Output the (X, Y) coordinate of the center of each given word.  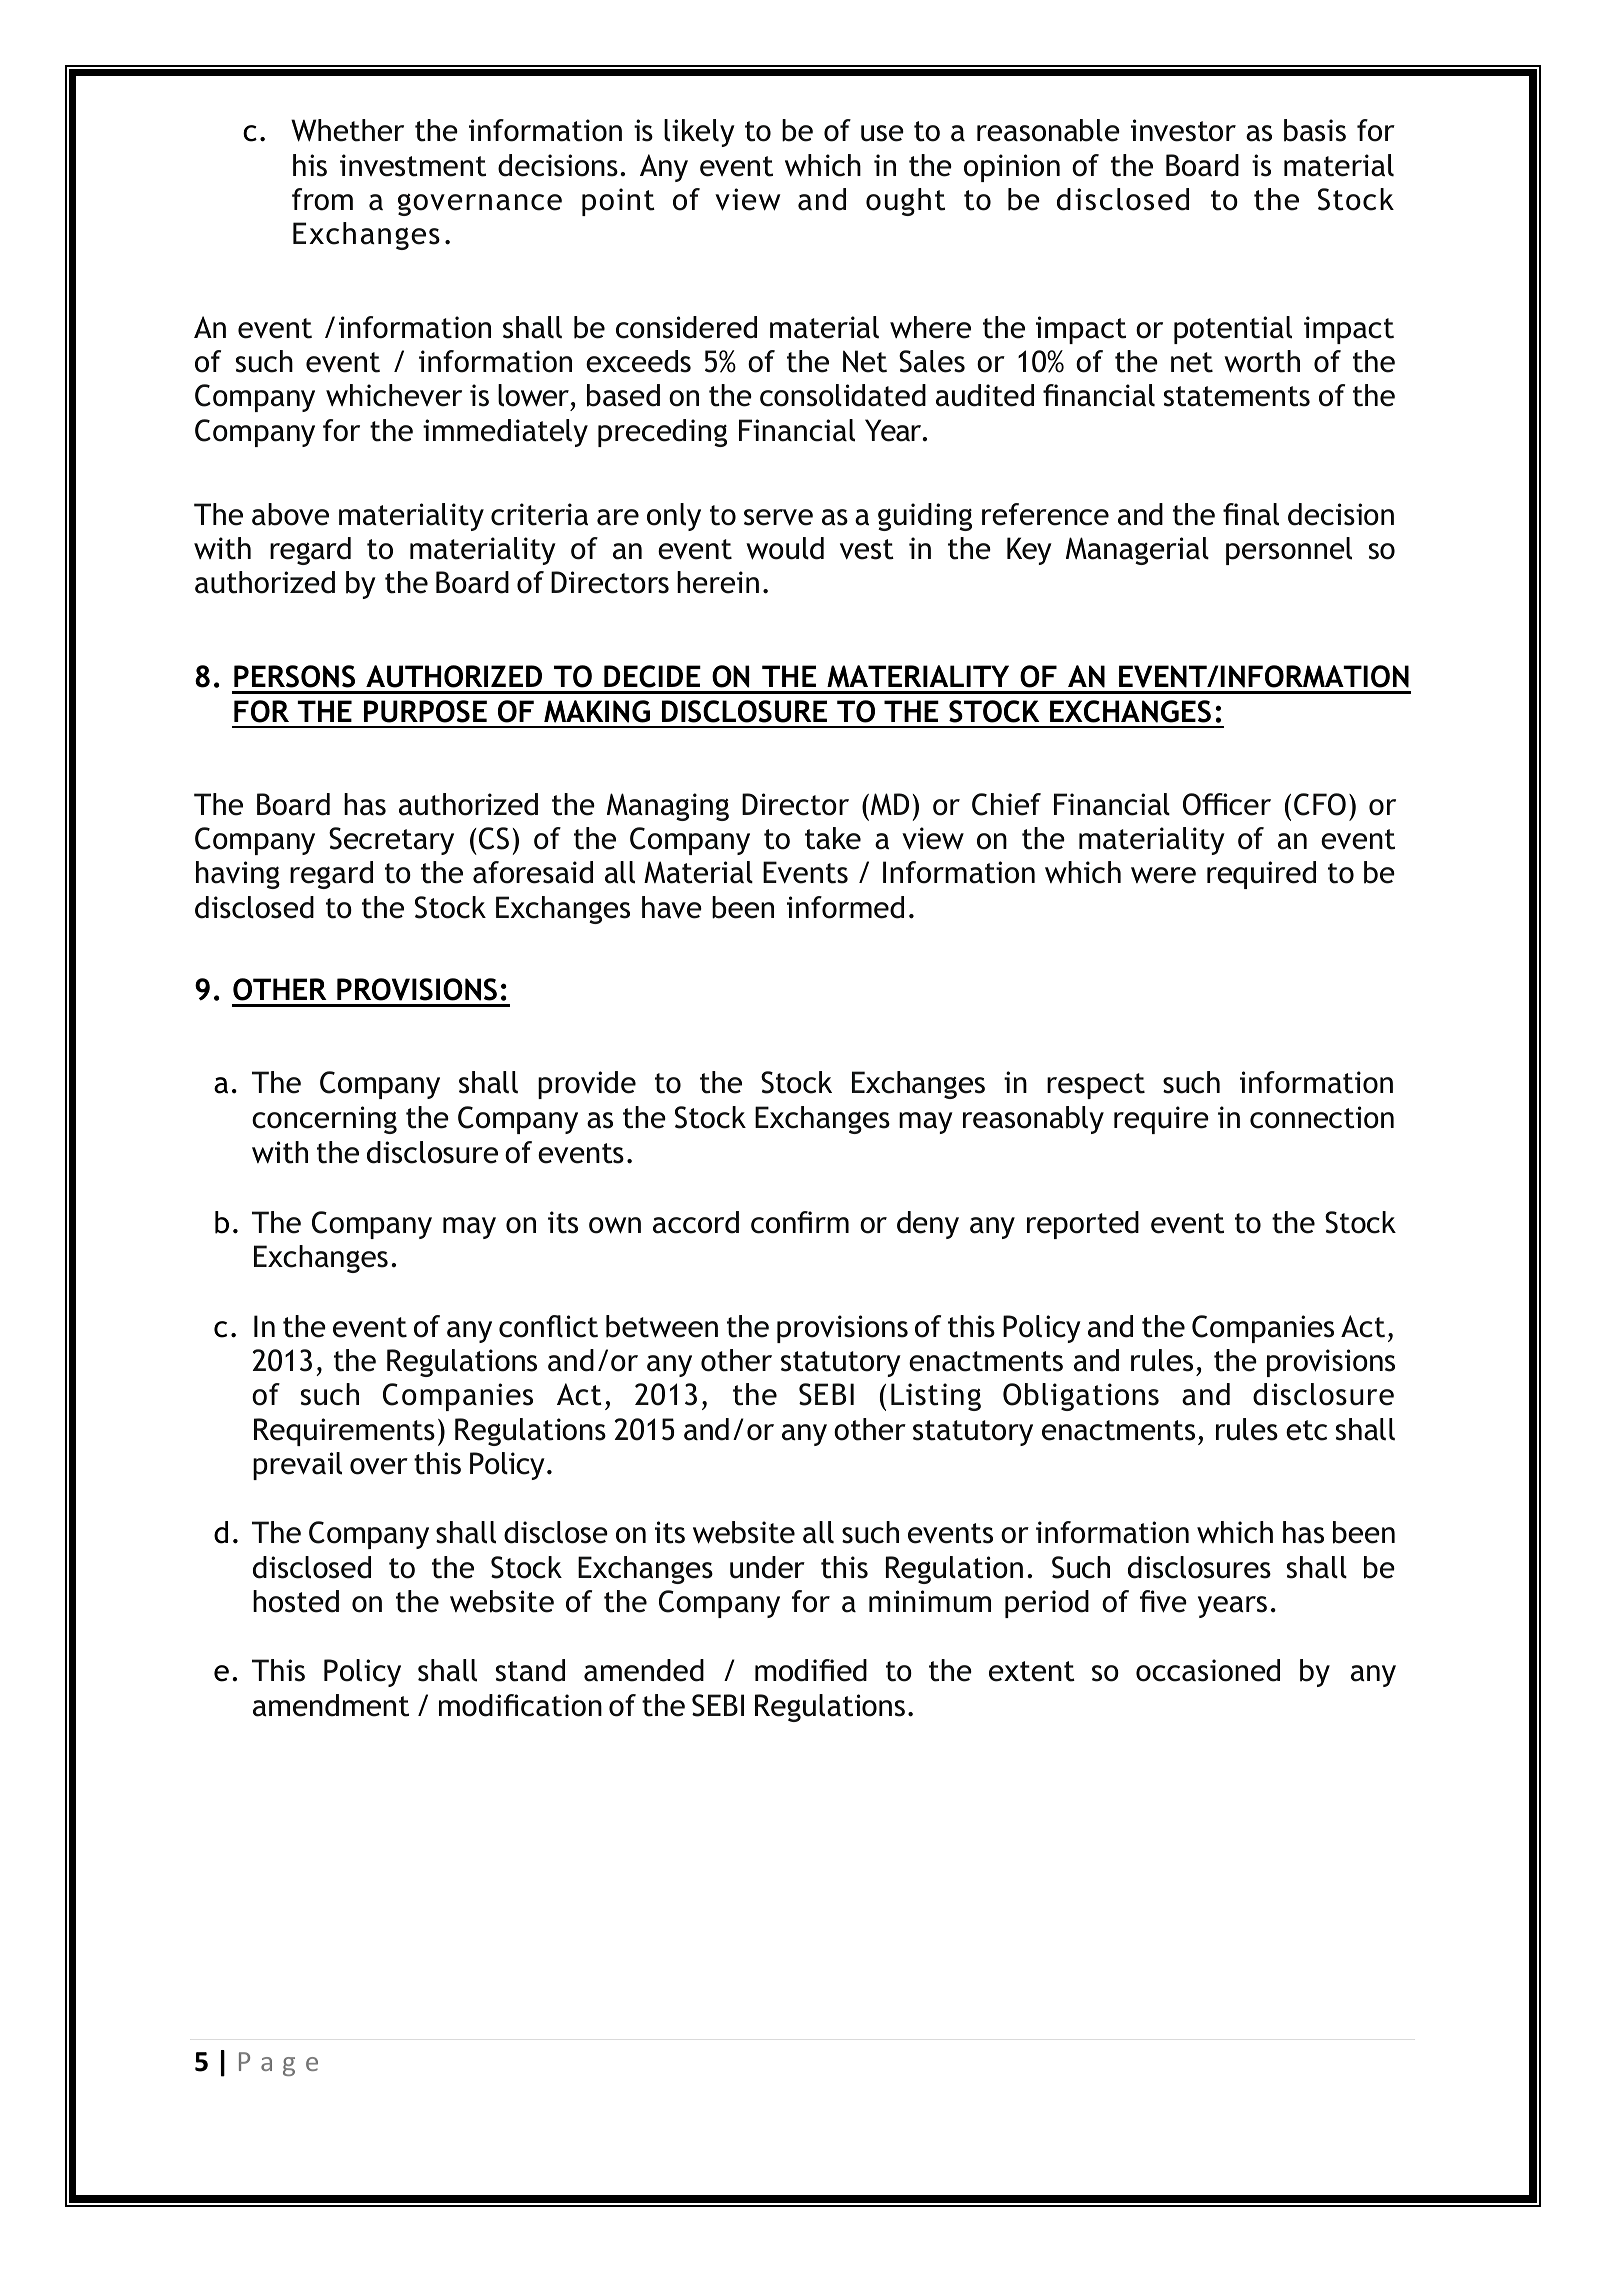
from (322, 199)
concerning (324, 1120)
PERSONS (294, 676)
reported (1083, 1225)
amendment (331, 1705)
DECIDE (652, 676)
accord (696, 1222)
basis (1315, 130)
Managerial (1137, 551)
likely (699, 133)
